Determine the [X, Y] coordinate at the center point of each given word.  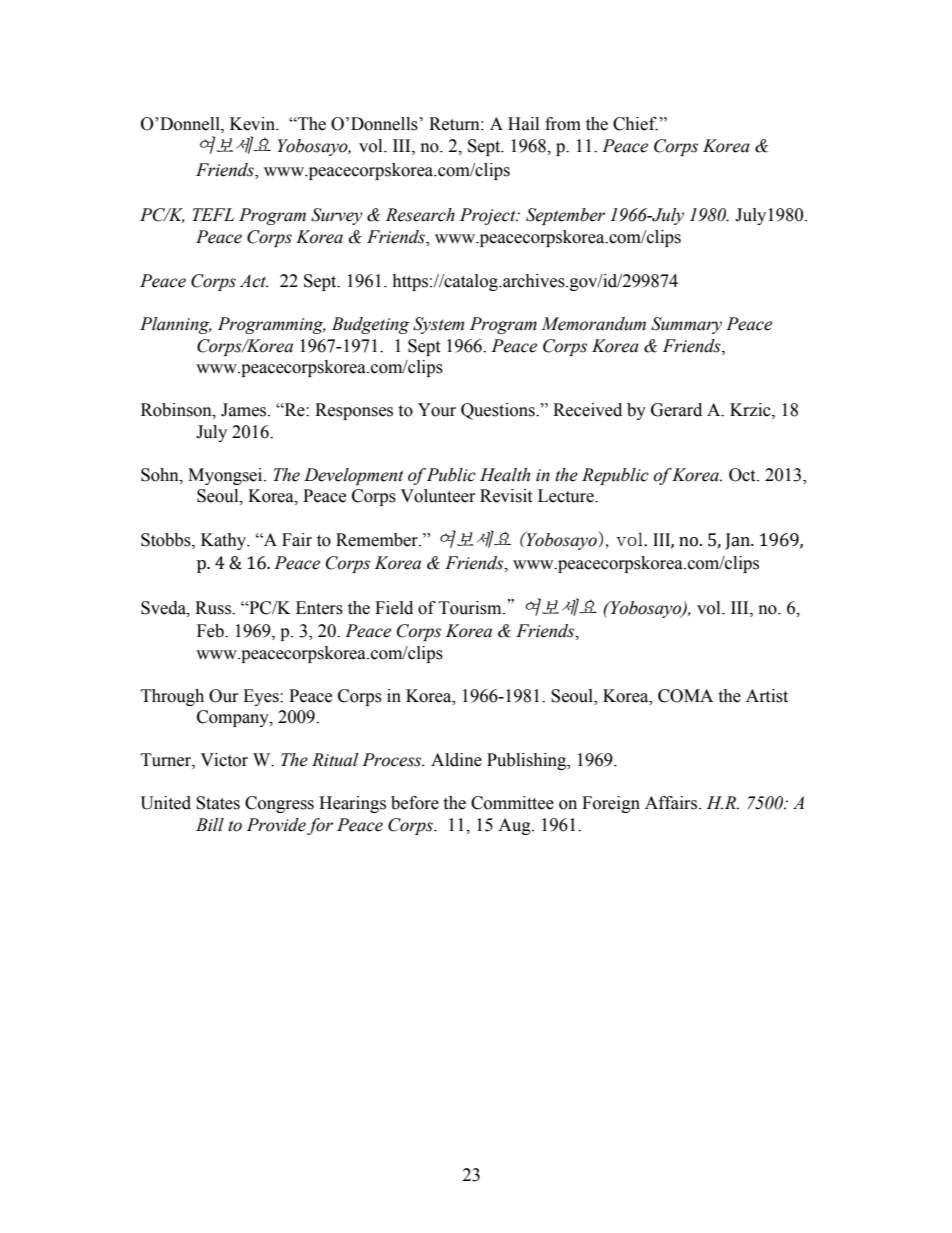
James [245, 410]
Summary [686, 325]
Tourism [471, 608]
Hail [523, 124]
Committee [512, 803]
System [438, 325]
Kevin [254, 124]
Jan [739, 541]
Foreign [611, 804]
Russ [214, 608]
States [218, 803]
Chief [635, 124]
